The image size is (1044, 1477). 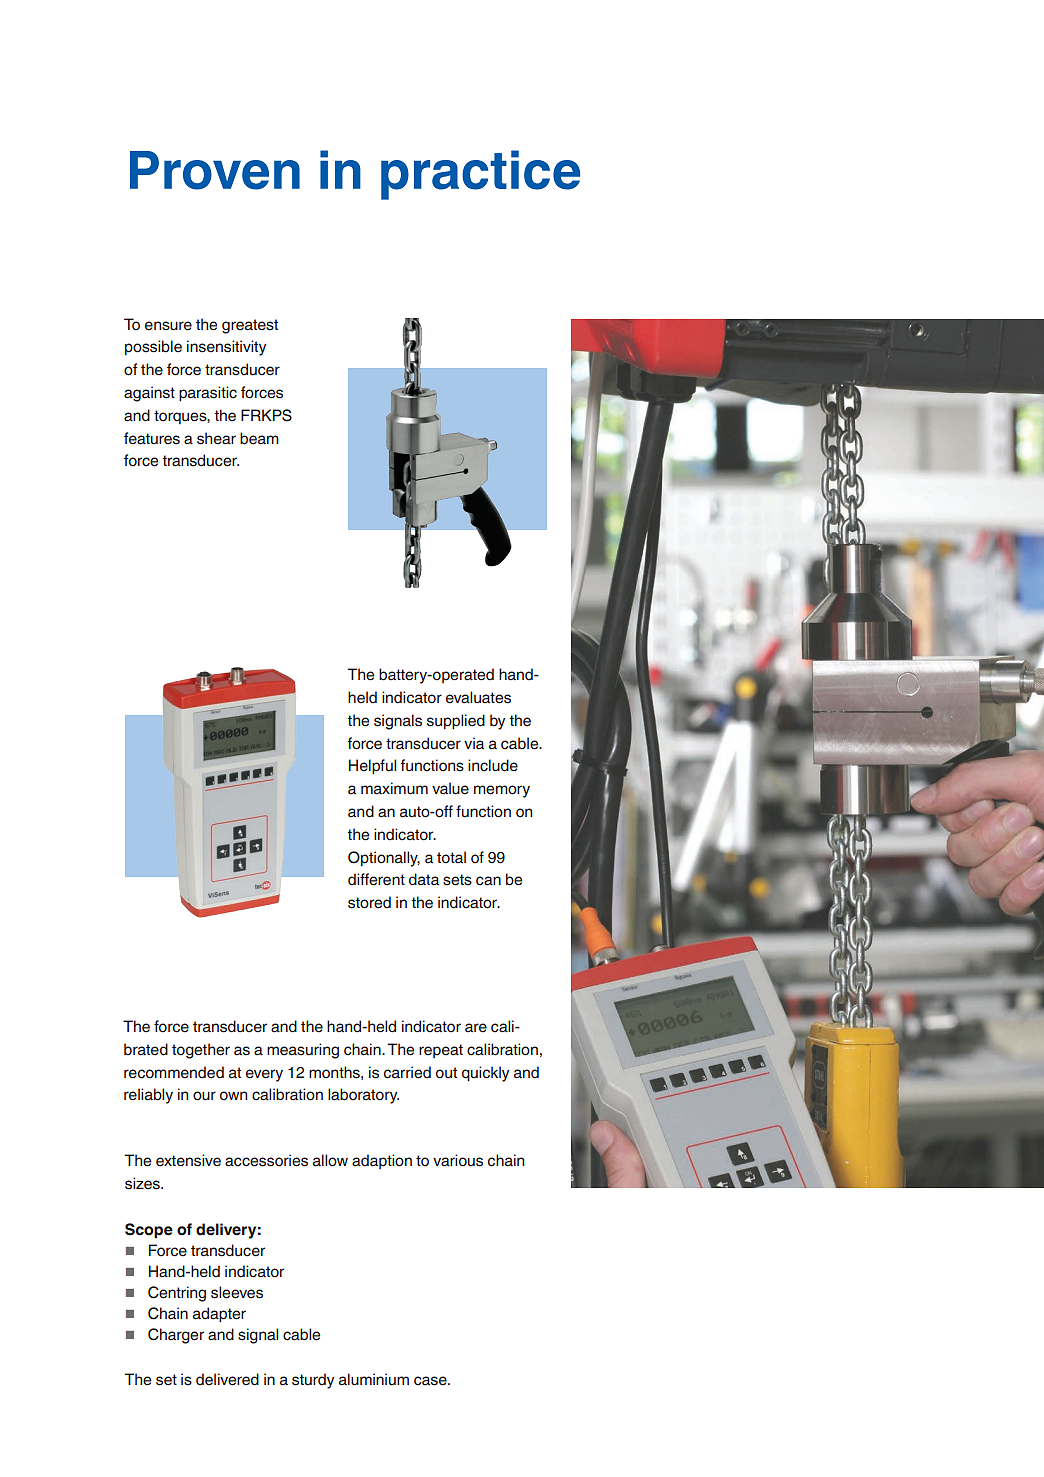 I want to click on Charger, so click(x=176, y=1336).
